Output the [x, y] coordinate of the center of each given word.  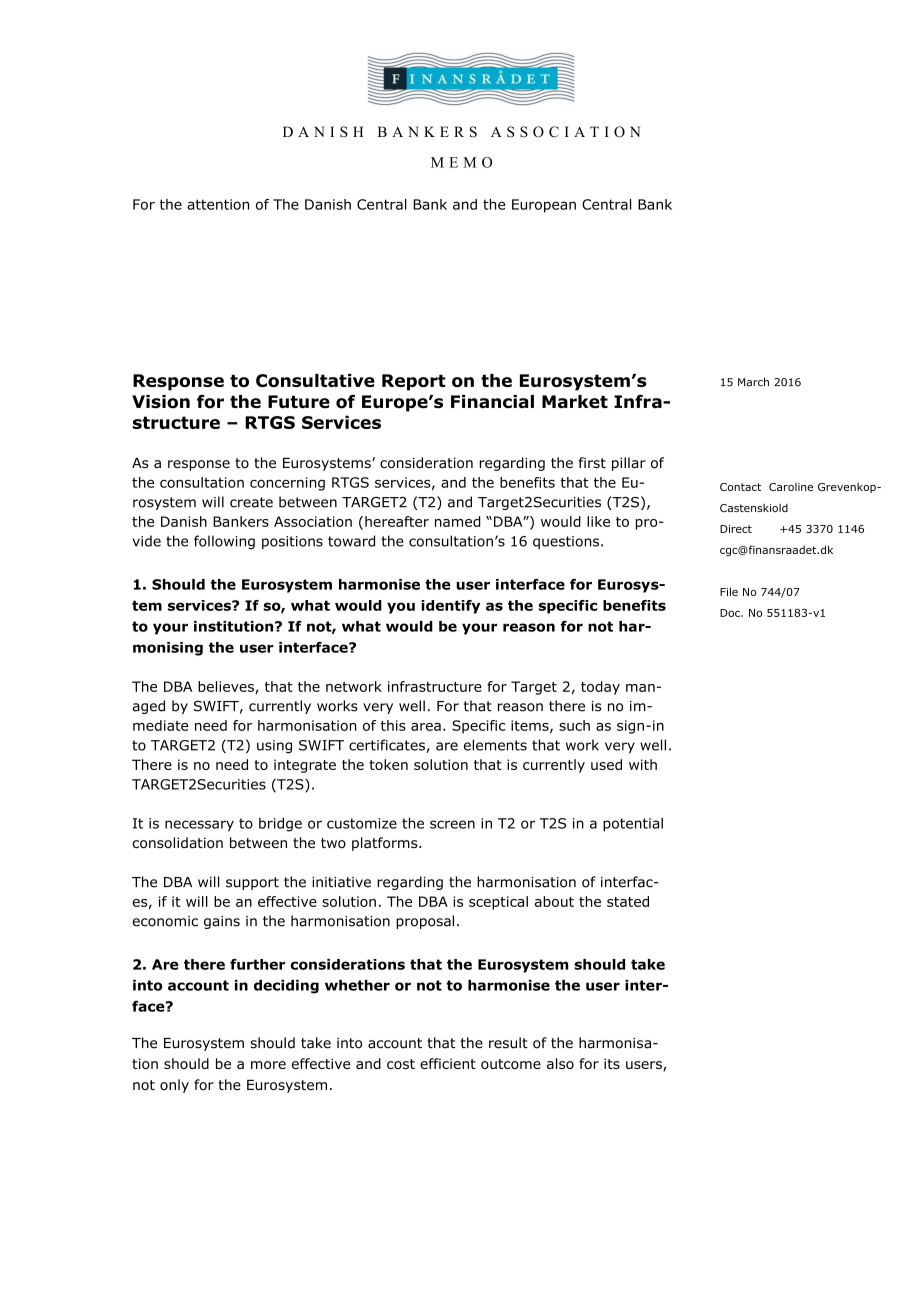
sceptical [498, 903]
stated [628, 901]
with [643, 764]
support [252, 883]
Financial [492, 401]
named [458, 521]
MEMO [461, 162]
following [224, 542]
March [753, 382]
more [268, 1065]
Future [299, 401]
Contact [740, 487]
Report [414, 382]
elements [495, 745]
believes [227, 687]
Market [575, 401]
